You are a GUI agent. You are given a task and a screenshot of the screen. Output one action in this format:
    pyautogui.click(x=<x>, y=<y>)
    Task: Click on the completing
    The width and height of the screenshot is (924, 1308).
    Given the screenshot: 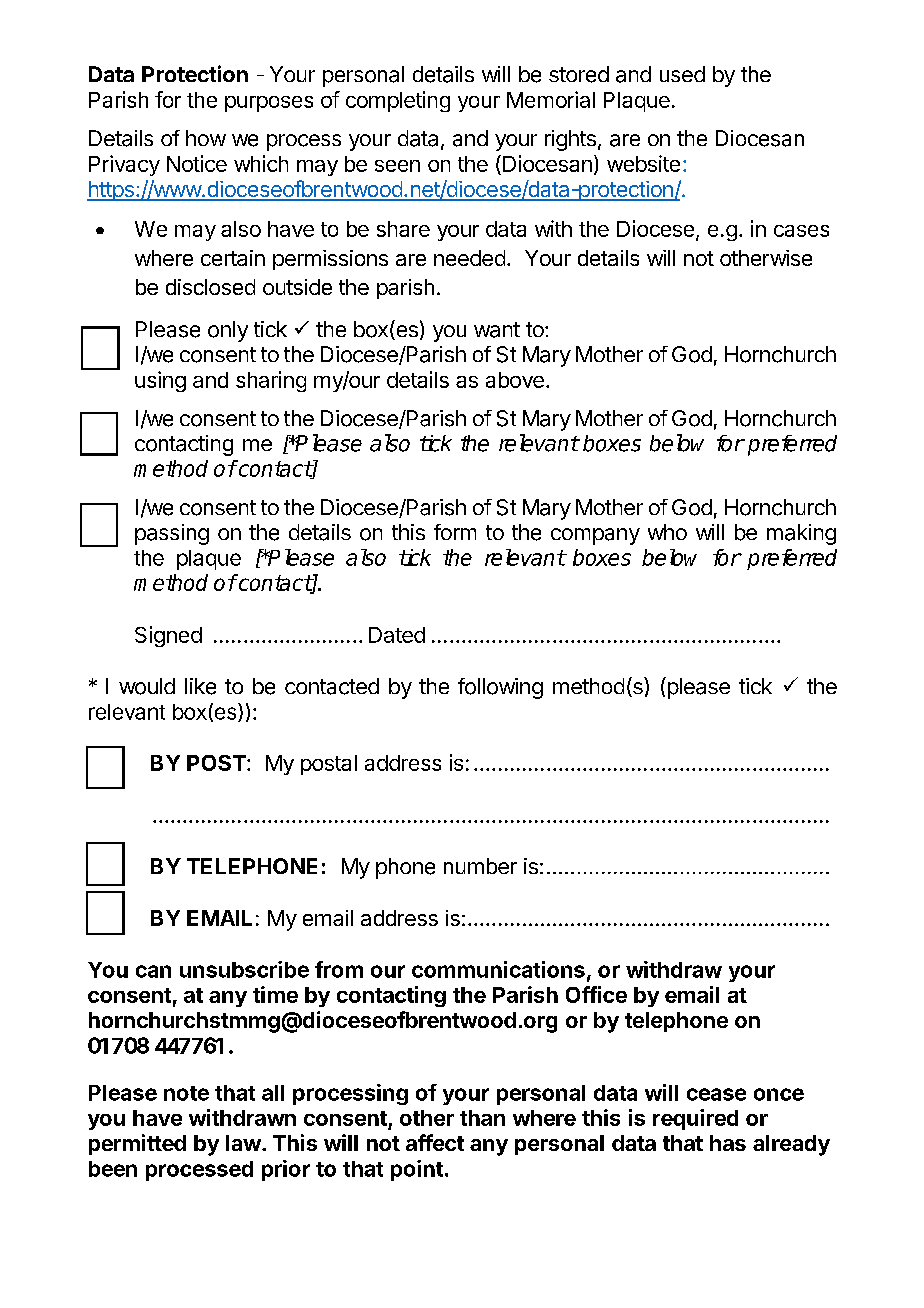 What is the action you would take?
    pyautogui.click(x=398, y=101)
